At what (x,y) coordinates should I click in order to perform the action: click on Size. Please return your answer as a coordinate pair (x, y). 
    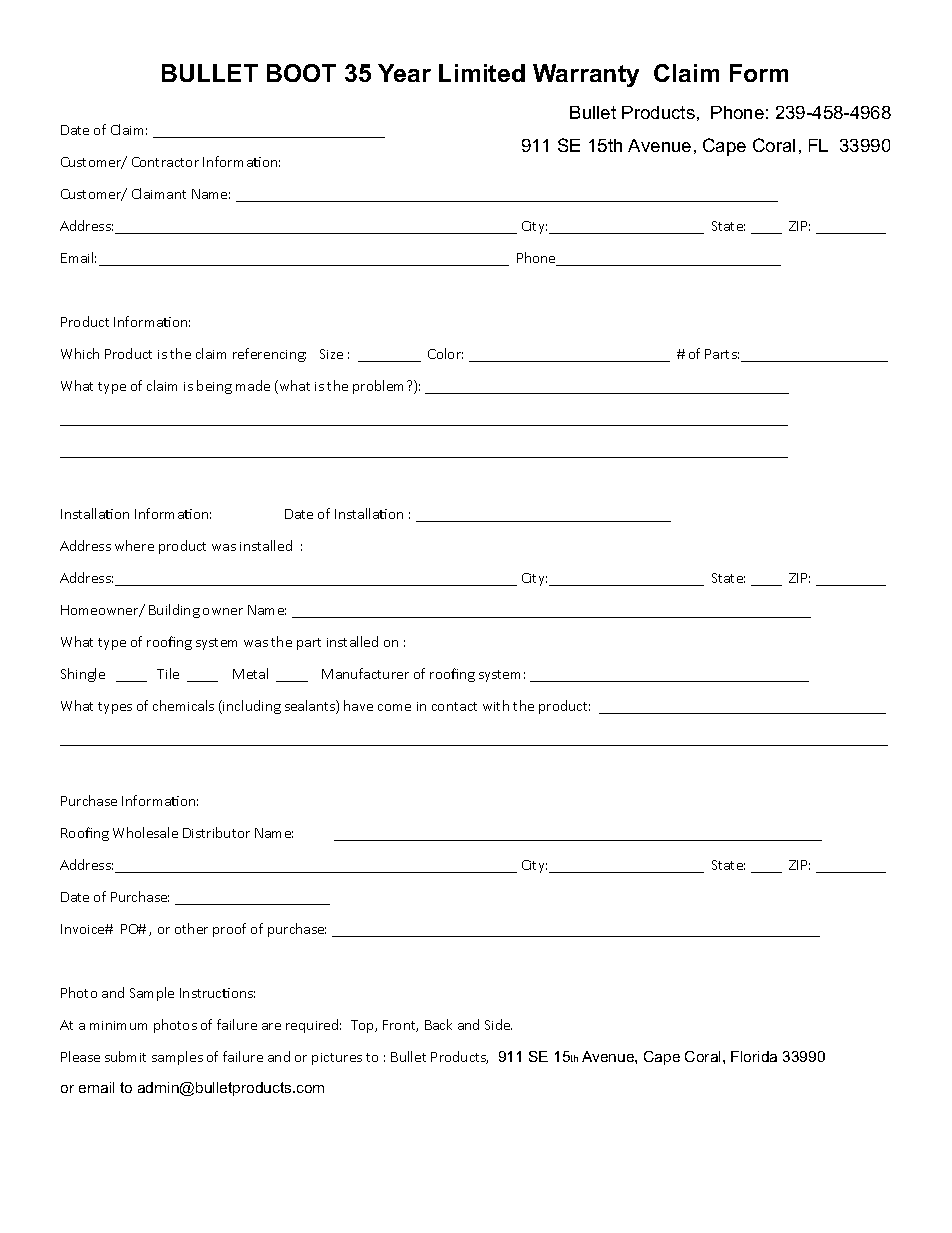
    Looking at the image, I should click on (331, 354).
